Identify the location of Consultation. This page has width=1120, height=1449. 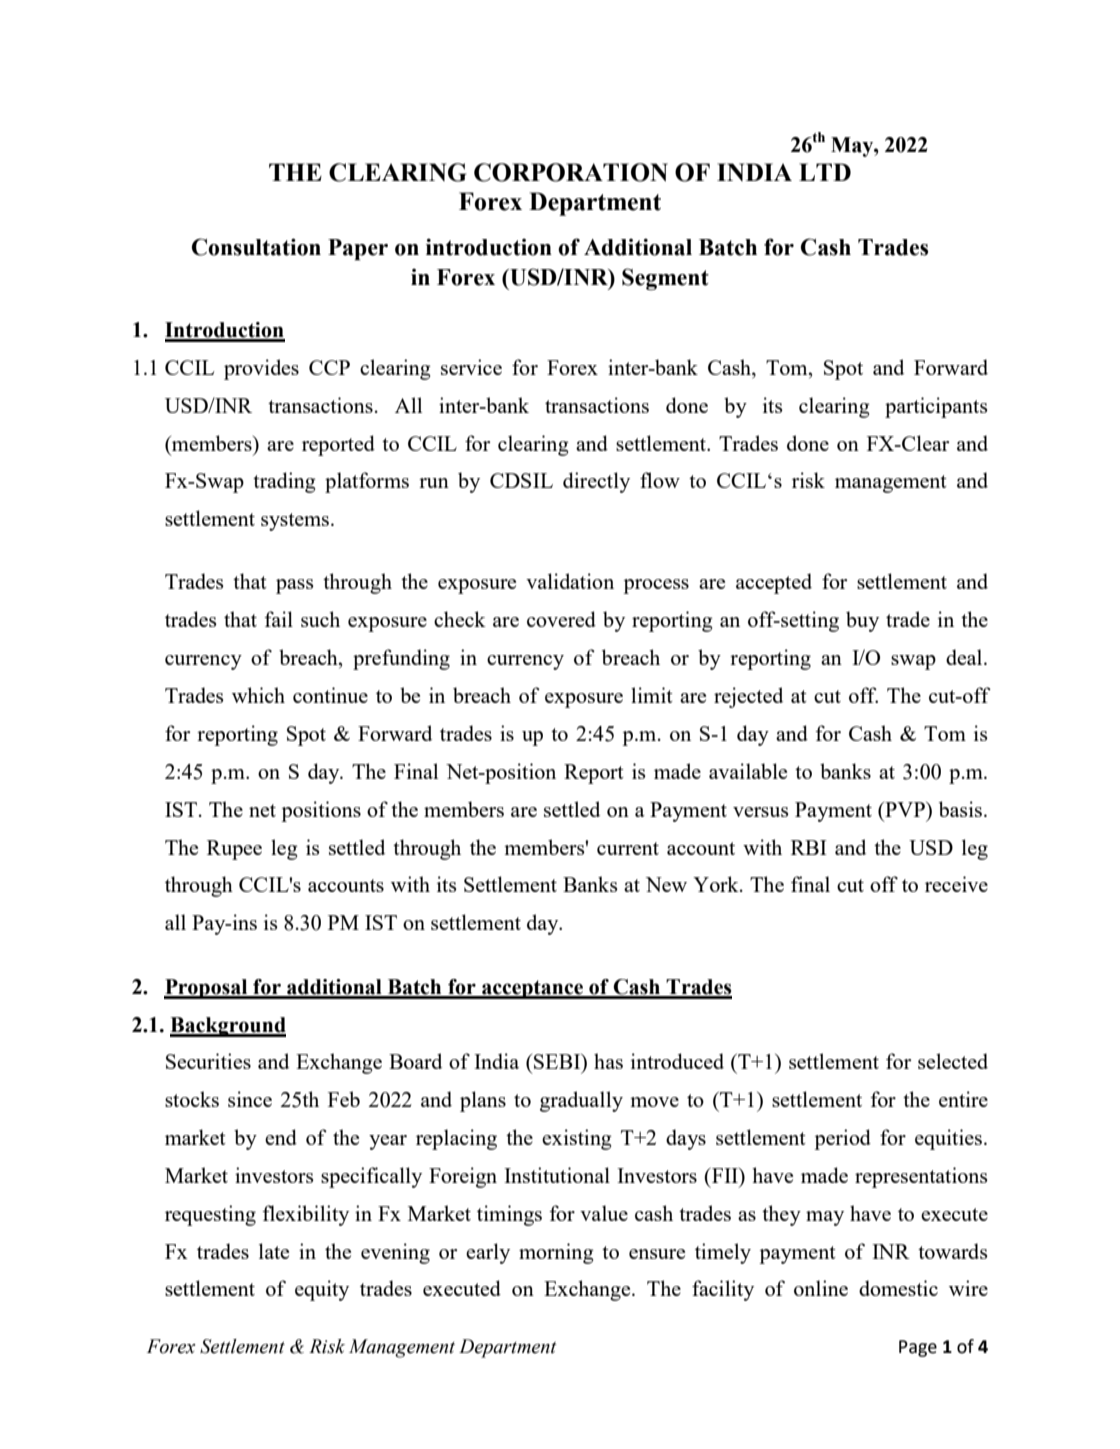
(256, 247).
